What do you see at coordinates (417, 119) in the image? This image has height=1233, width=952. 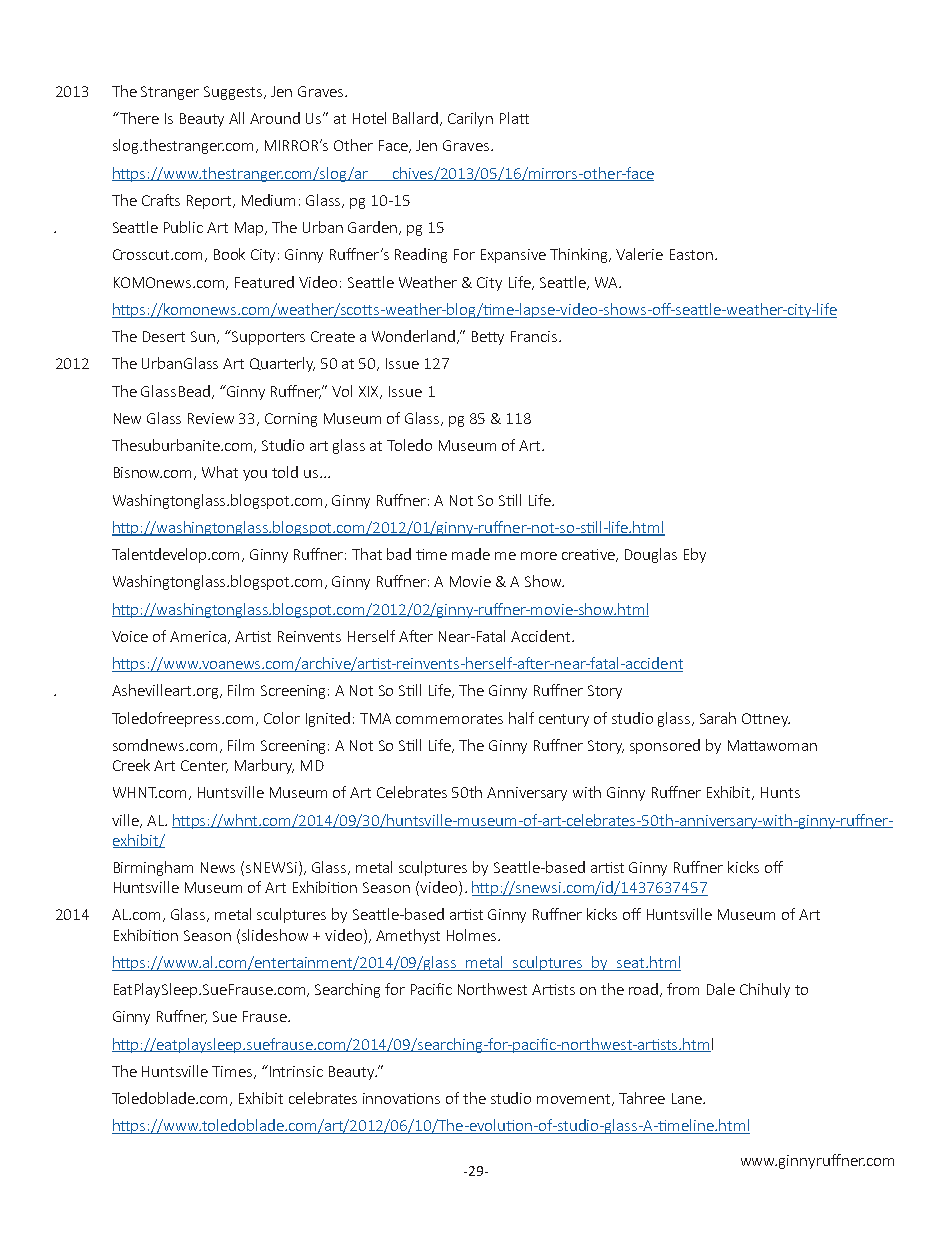 I see `Ballard` at bounding box center [417, 119].
